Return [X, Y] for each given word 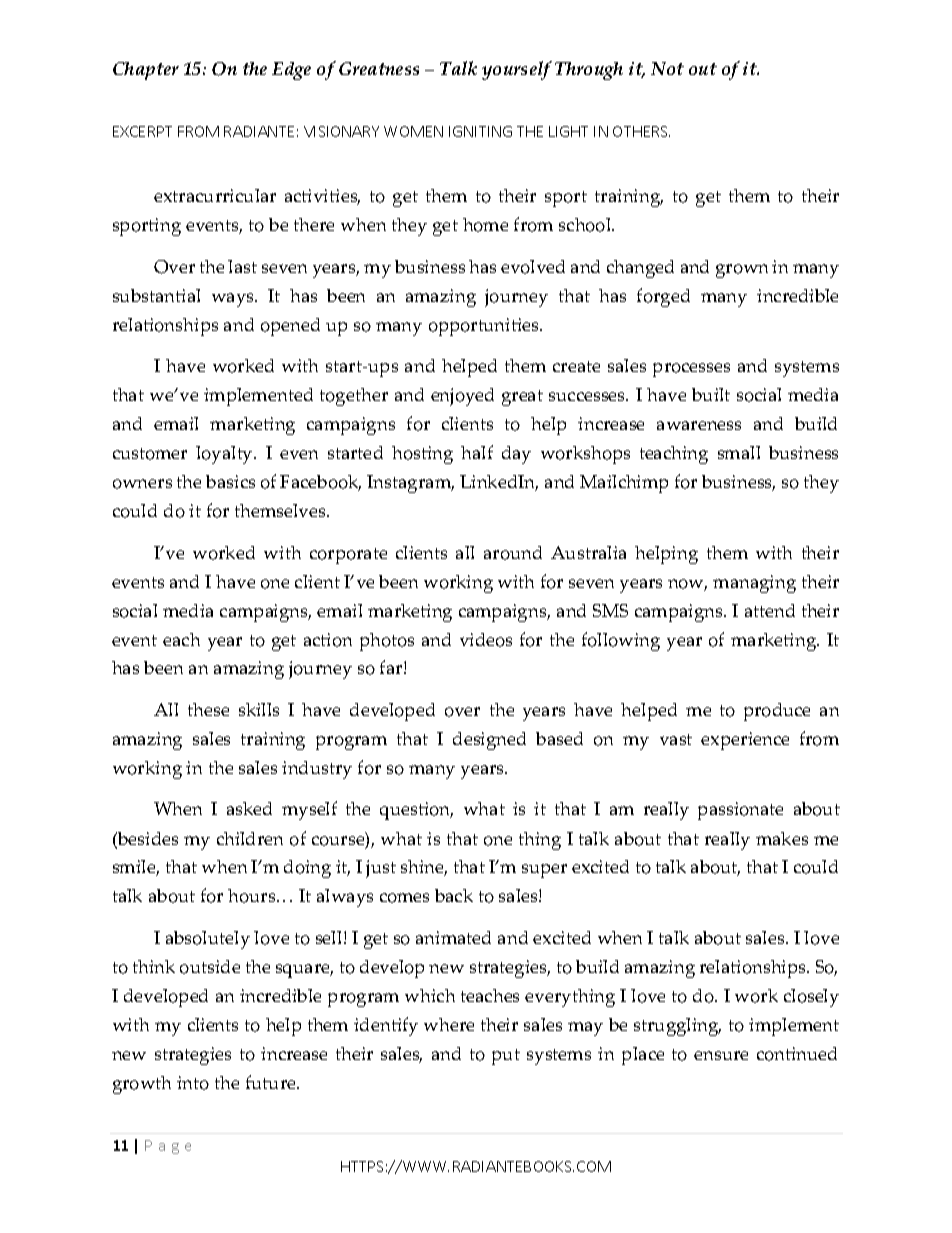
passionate [740, 811]
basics [230, 481]
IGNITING [480, 131]
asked [249, 808]
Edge [291, 71]
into [193, 1083]
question [416, 811]
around [513, 553]
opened [290, 327]
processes [691, 370]
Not [667, 68]
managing [754, 584]
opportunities [485, 327]
